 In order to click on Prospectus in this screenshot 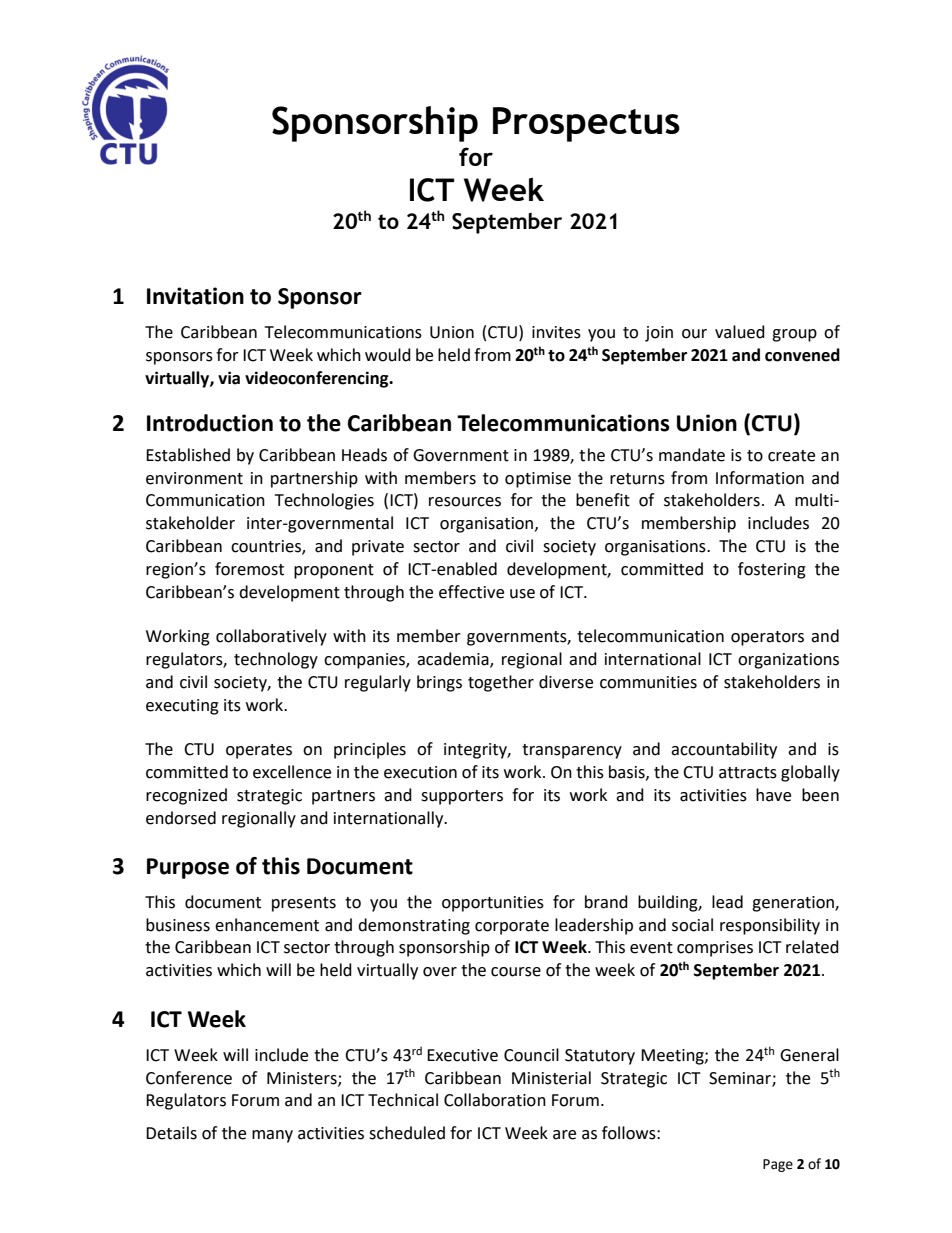, I will do `click(586, 124)`.
